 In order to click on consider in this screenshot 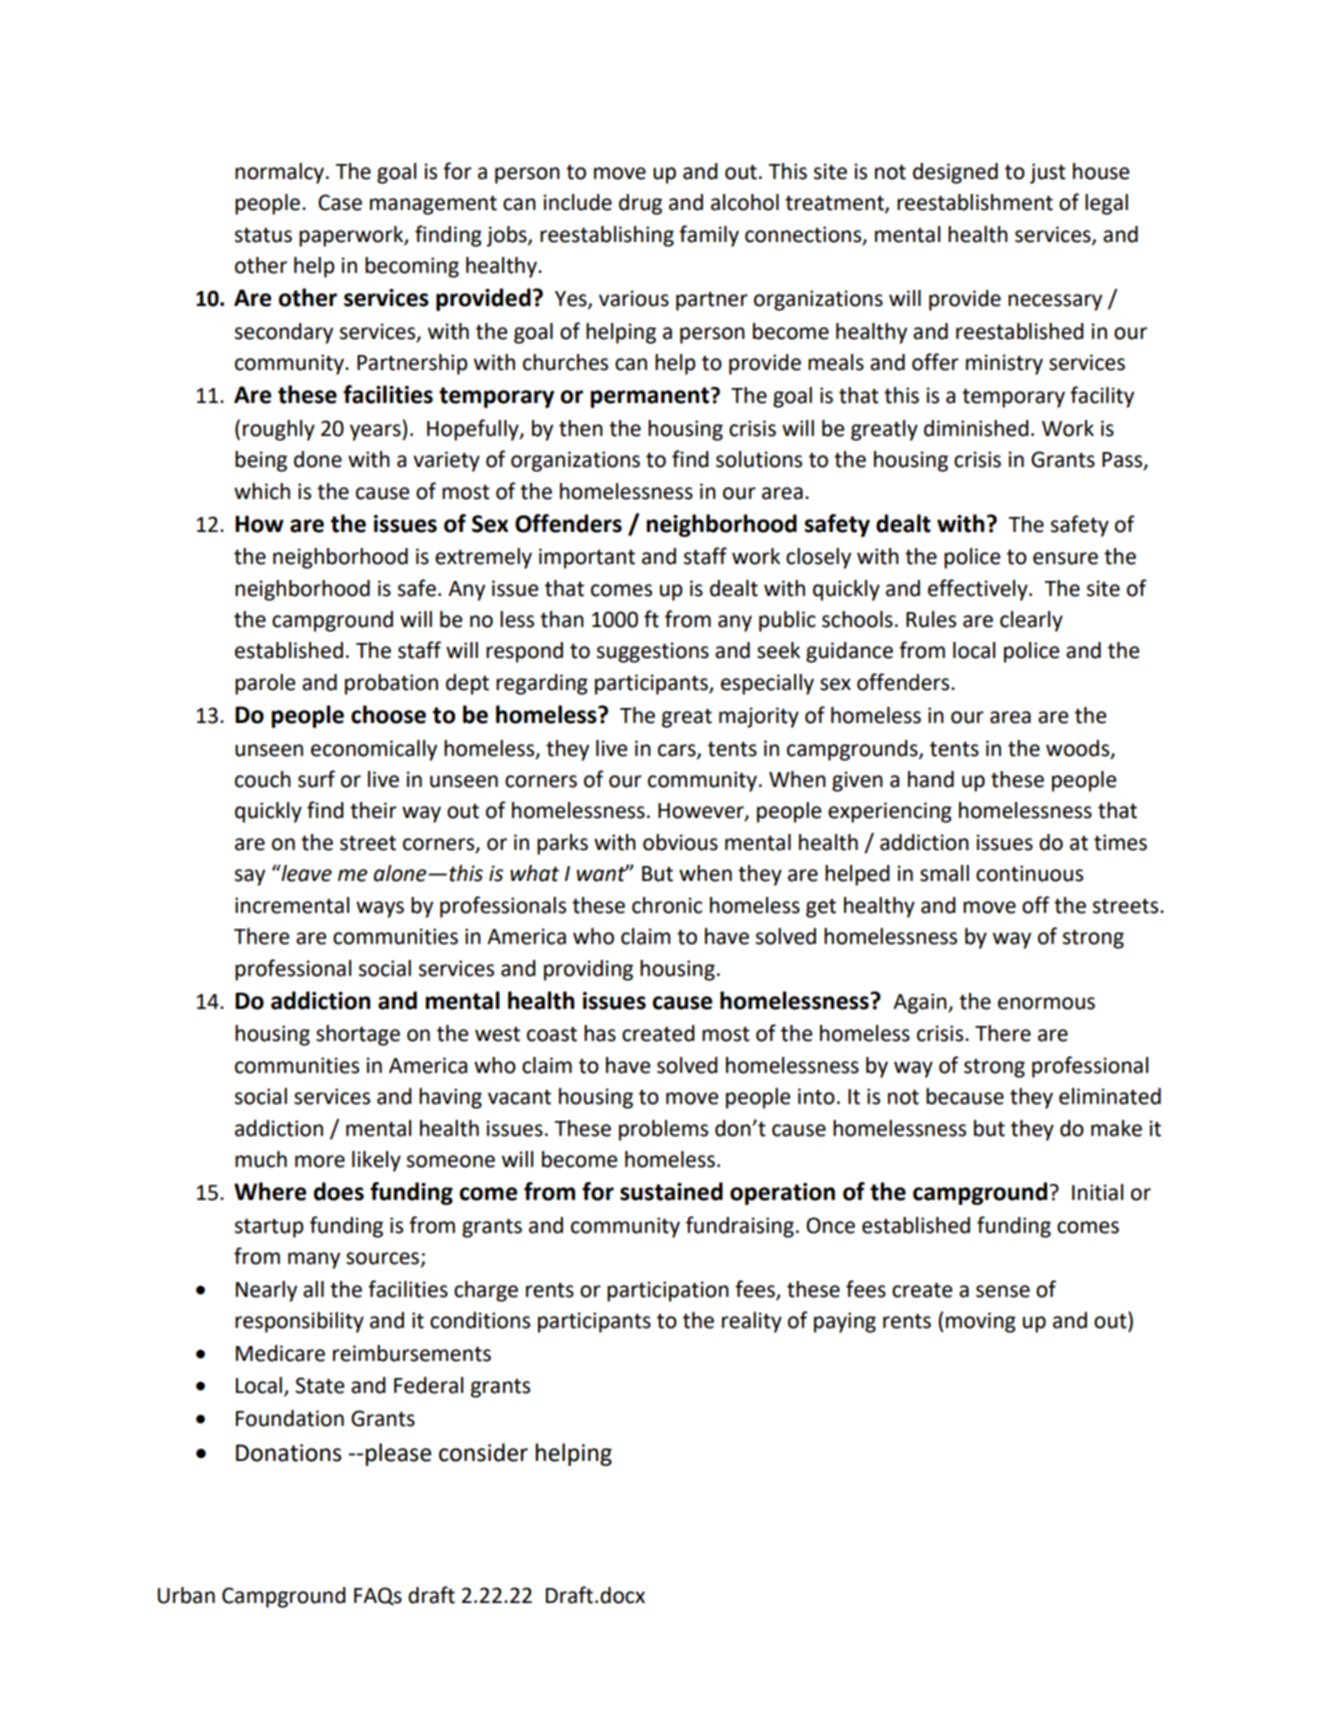, I will do `click(483, 1452)`.
